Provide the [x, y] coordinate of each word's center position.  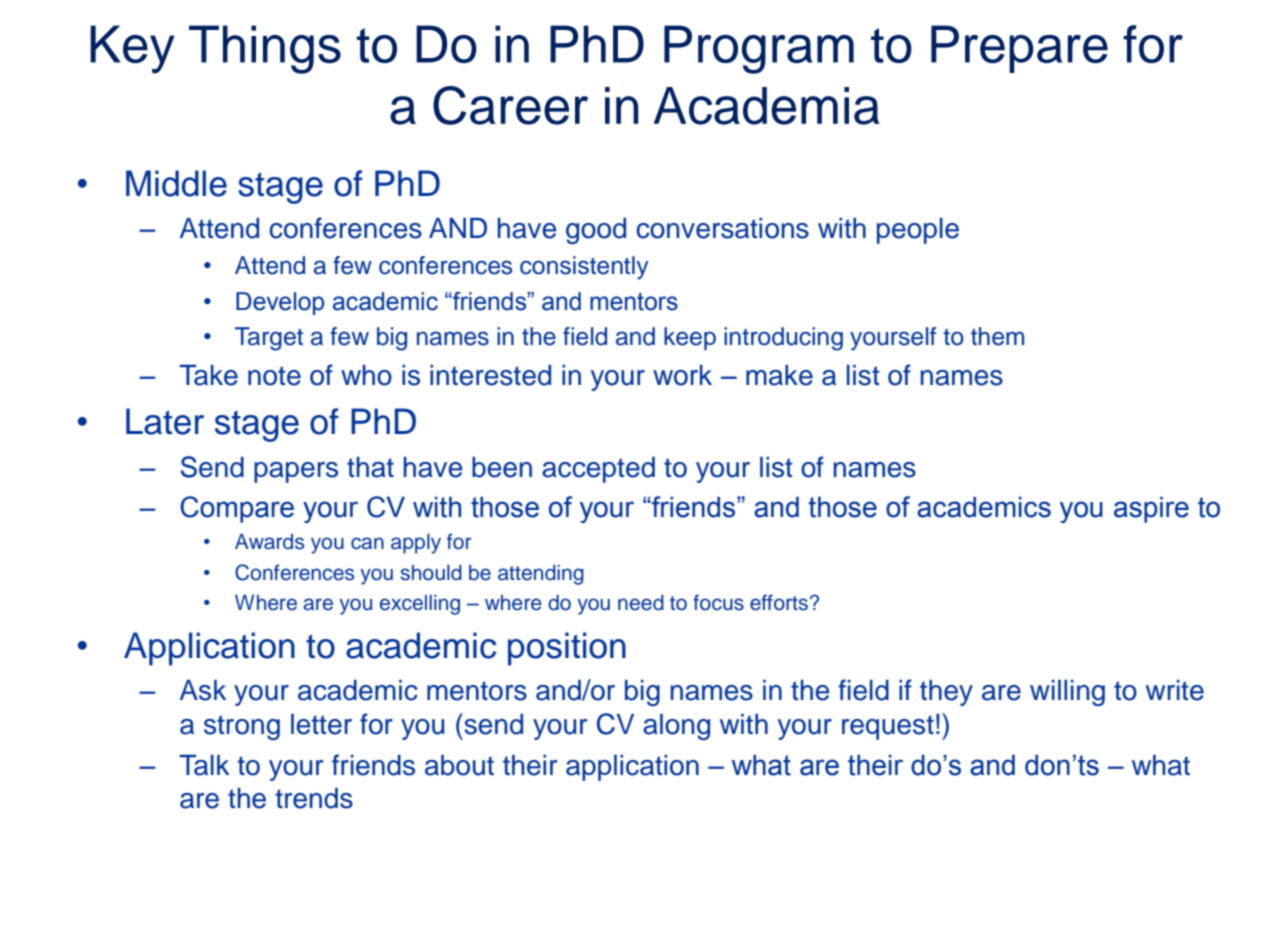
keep [690, 338]
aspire [1151, 510]
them [997, 336]
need [641, 603]
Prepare [1019, 49]
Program [759, 49]
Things [265, 49]
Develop [280, 303]
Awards [269, 542]
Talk [204, 765]
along [676, 727]
